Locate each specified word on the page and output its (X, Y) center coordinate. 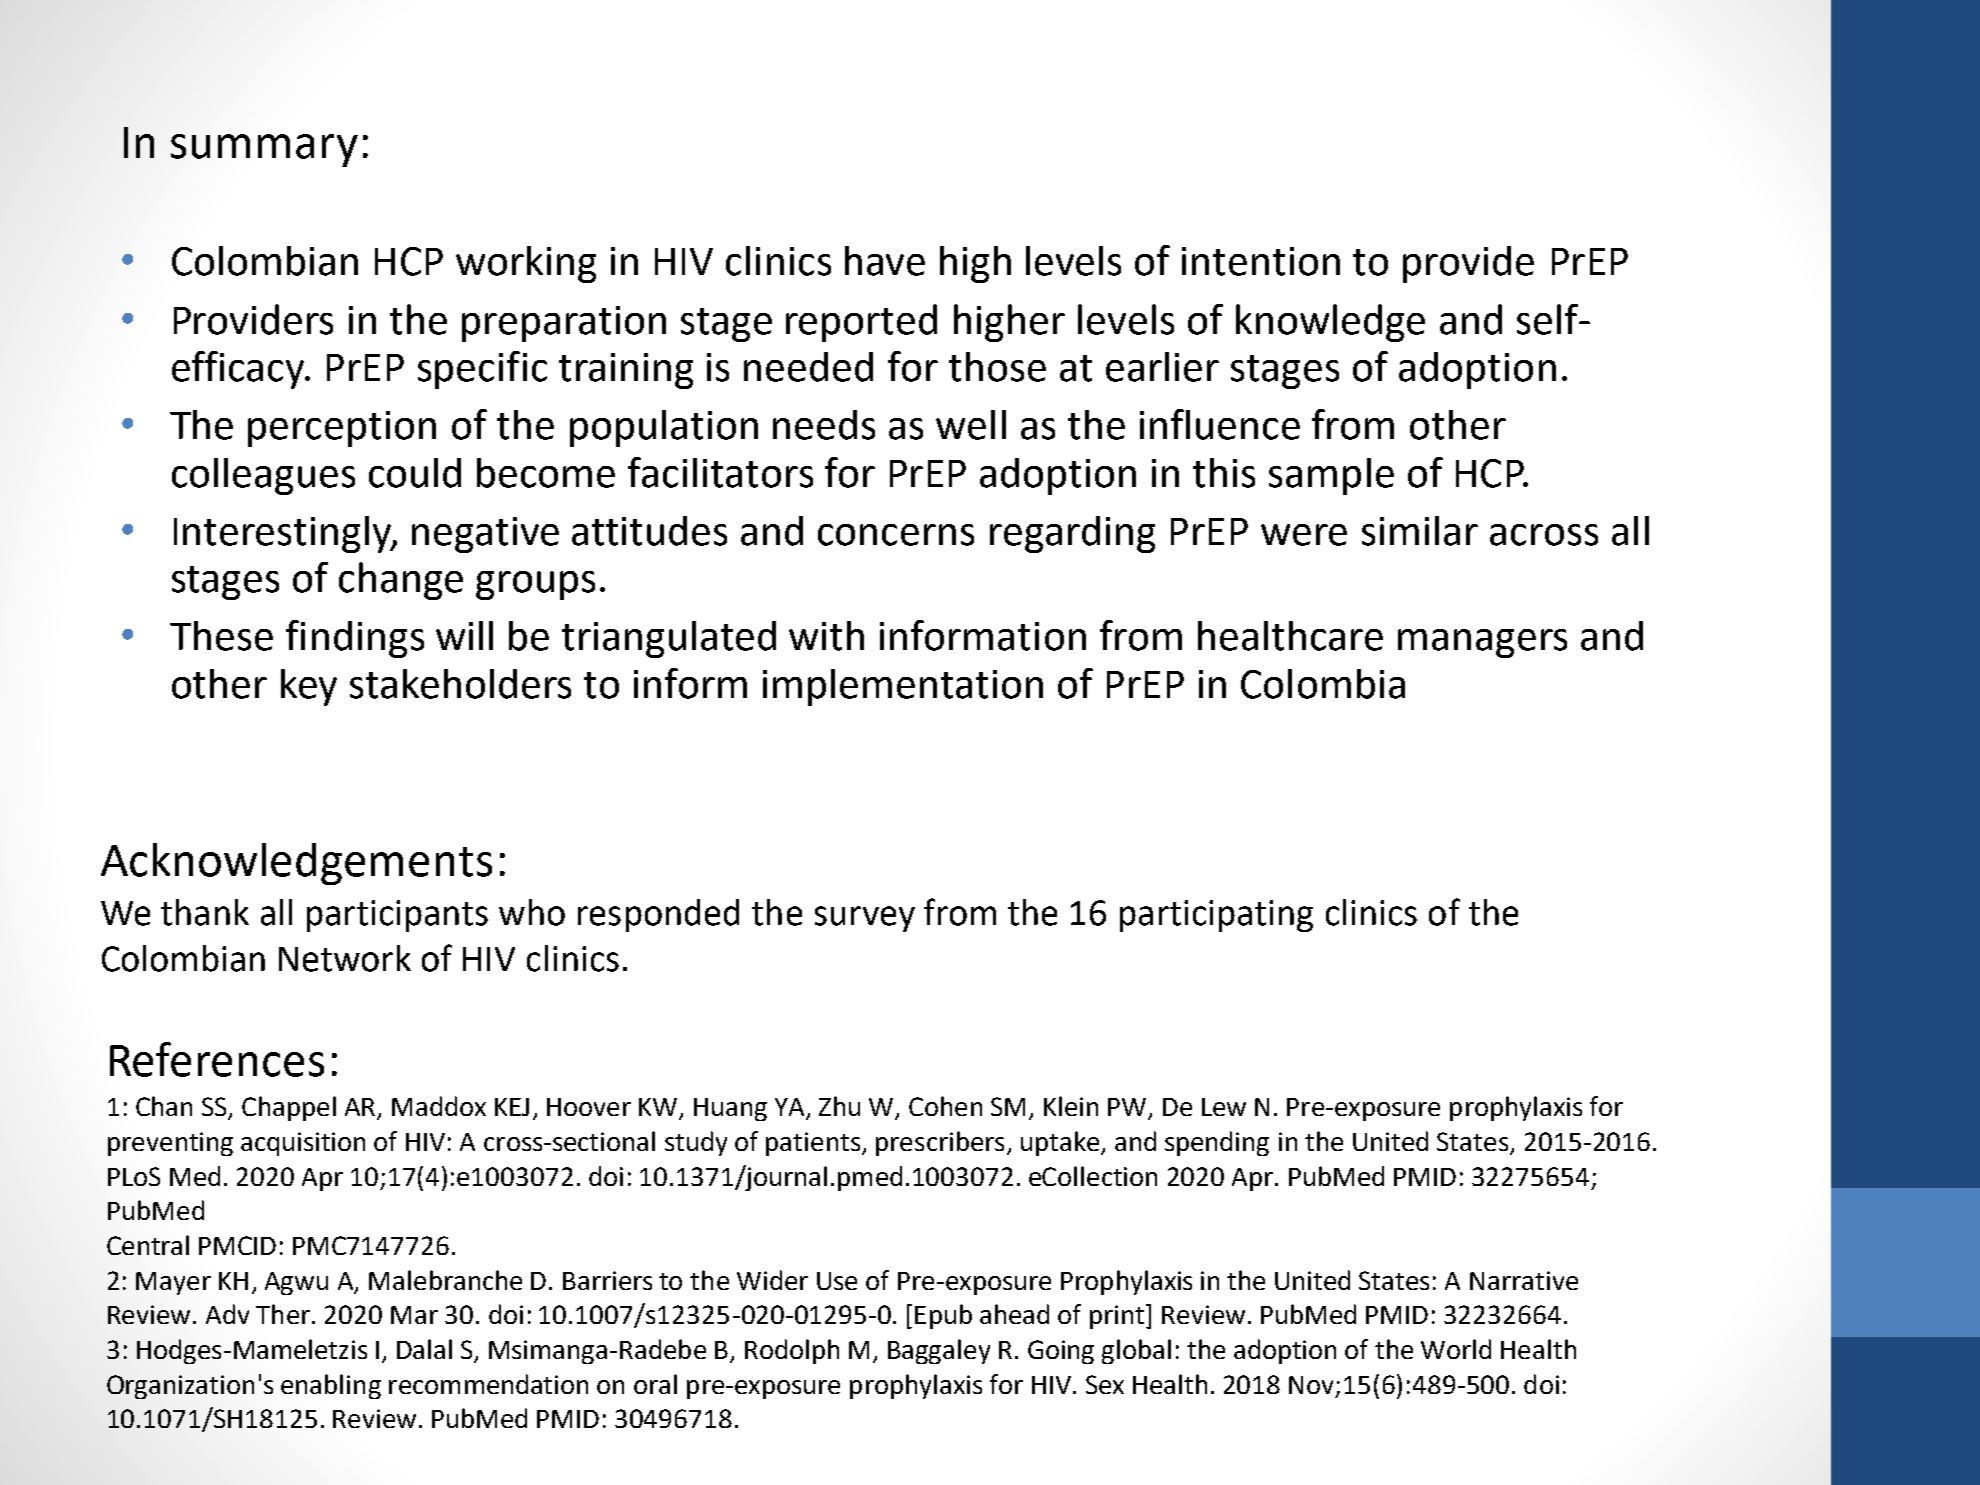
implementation (903, 687)
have (885, 261)
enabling (331, 1386)
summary (264, 150)
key (309, 687)
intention (1261, 261)
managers (1482, 643)
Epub (943, 1316)
